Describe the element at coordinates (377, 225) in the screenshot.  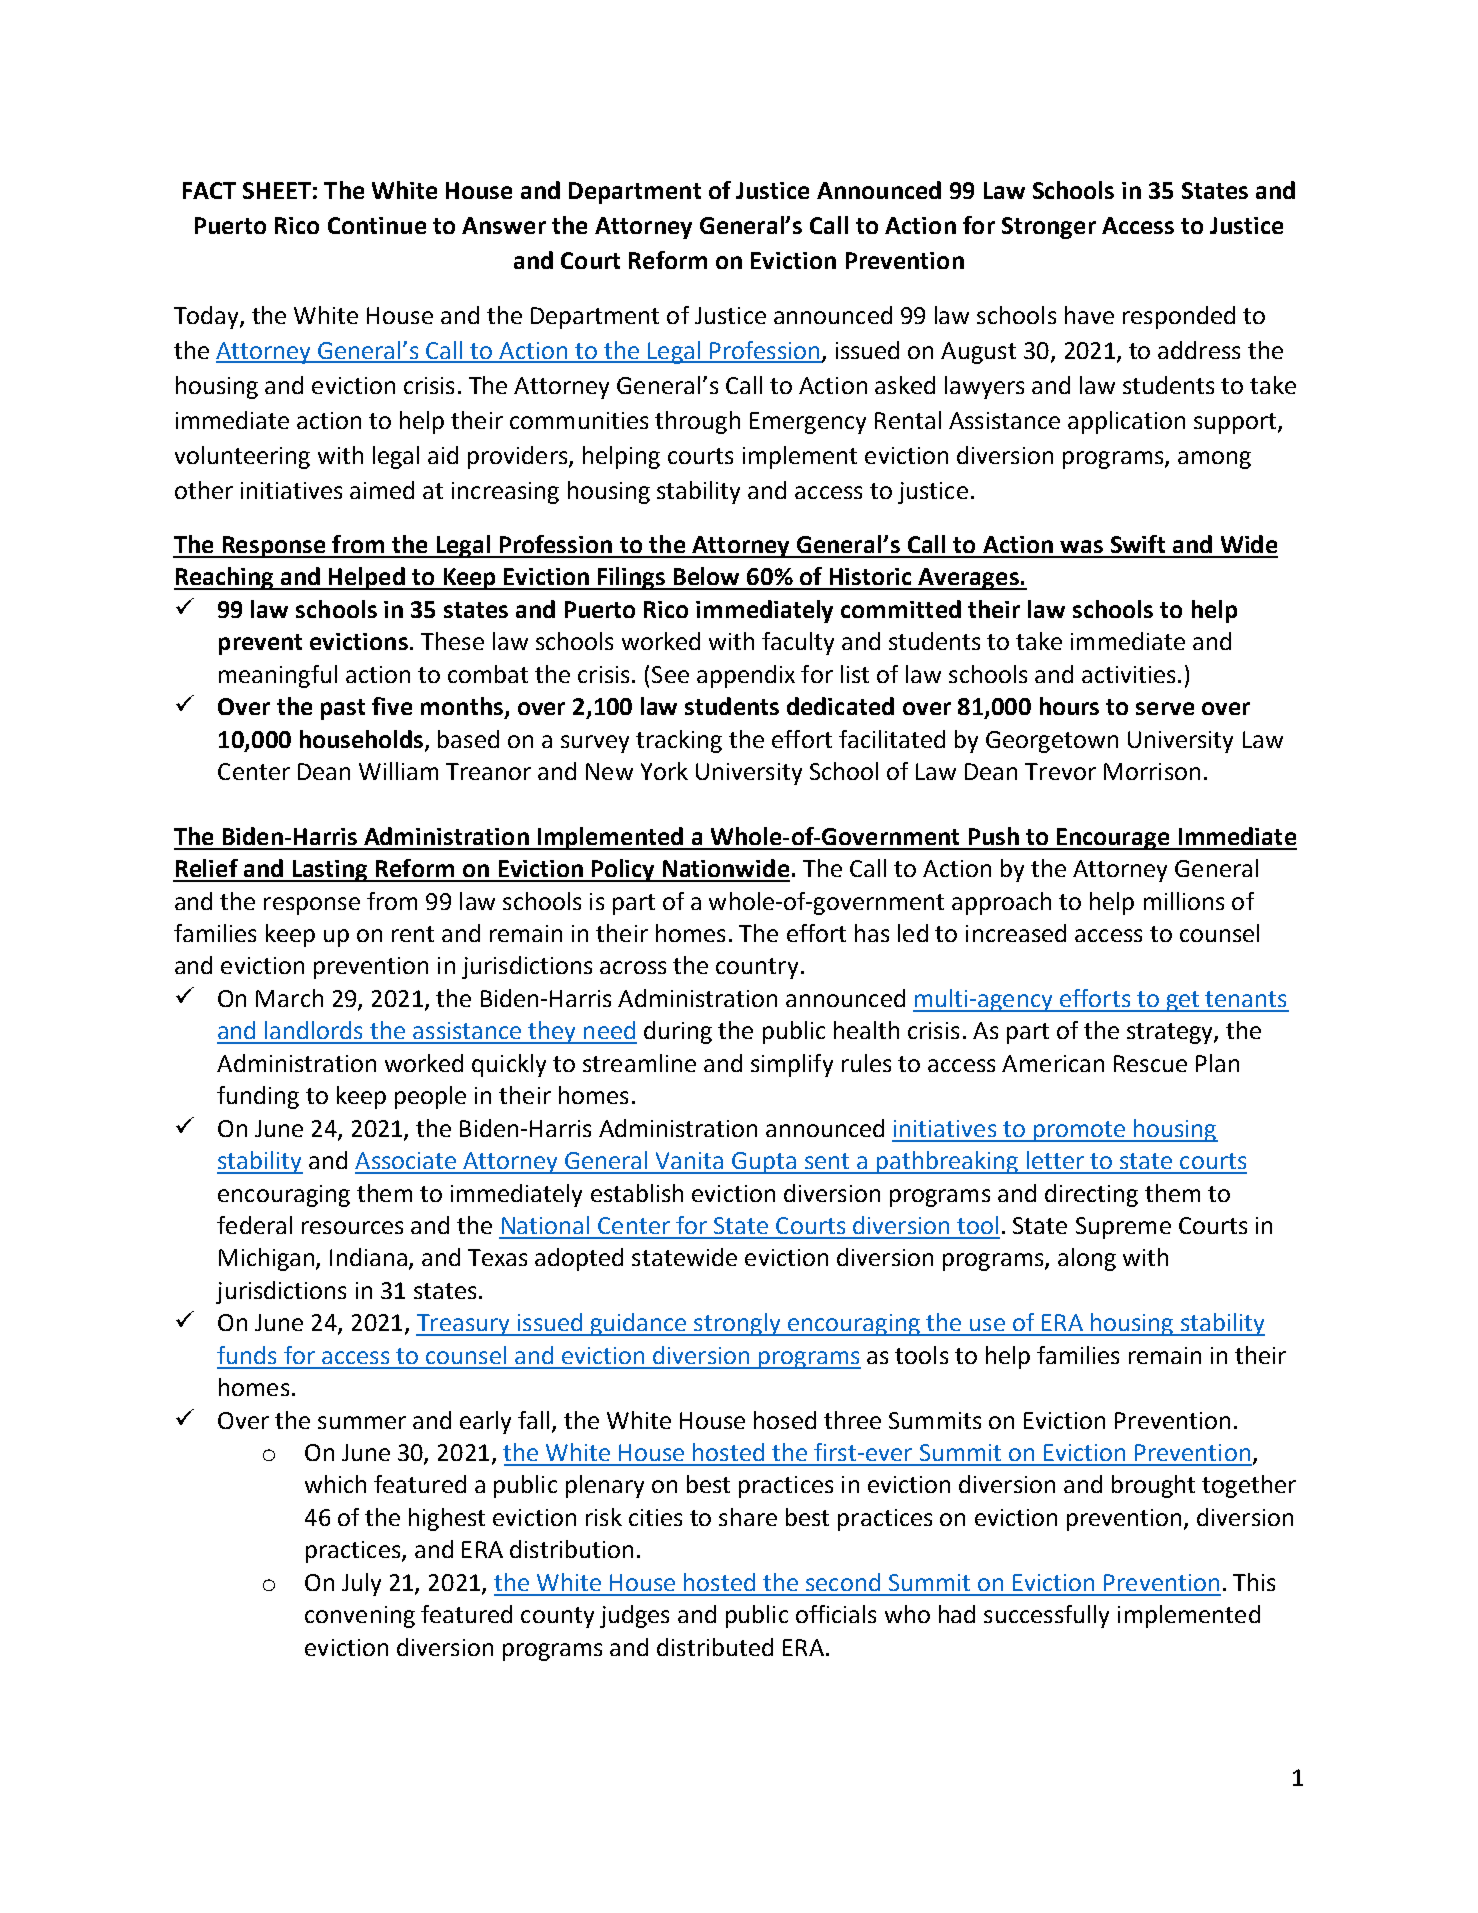
I see `Continue` at that location.
